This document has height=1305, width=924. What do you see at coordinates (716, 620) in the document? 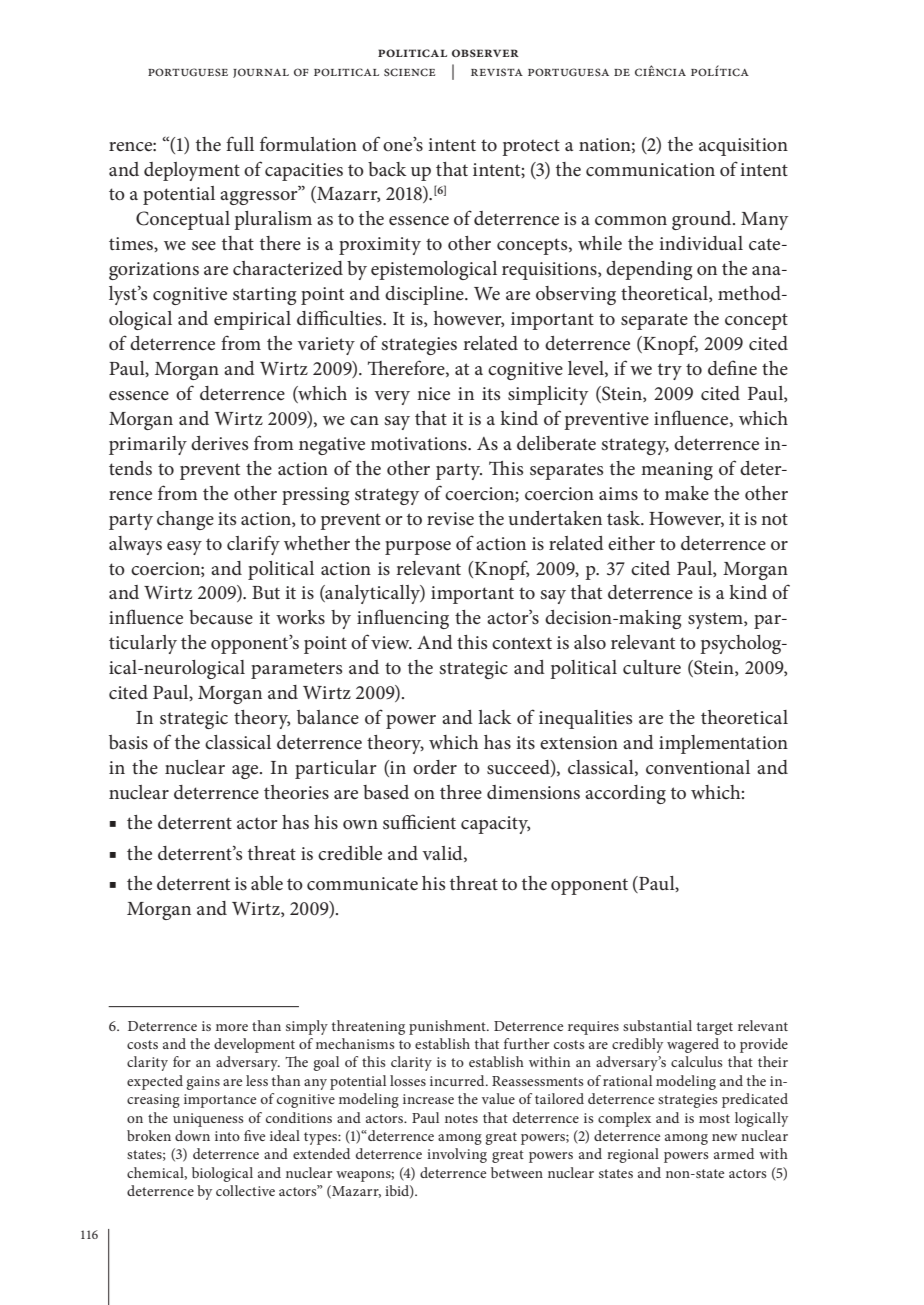
I see `system` at bounding box center [716, 620].
